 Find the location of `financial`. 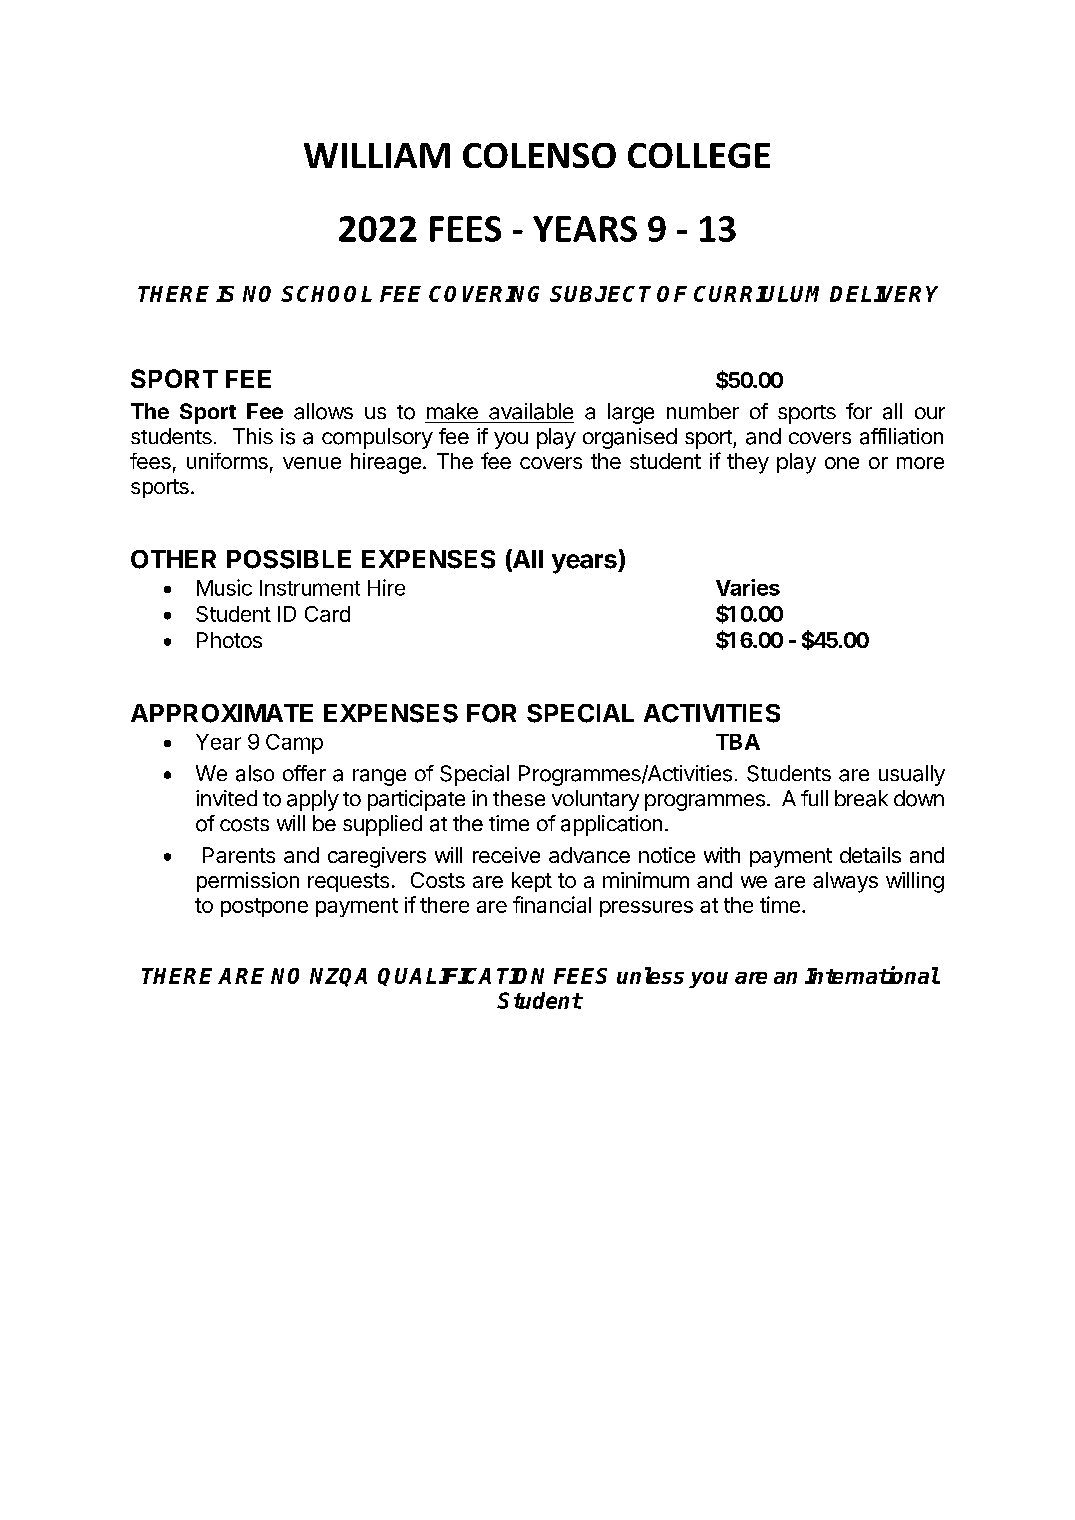

financial is located at coordinates (552, 904).
